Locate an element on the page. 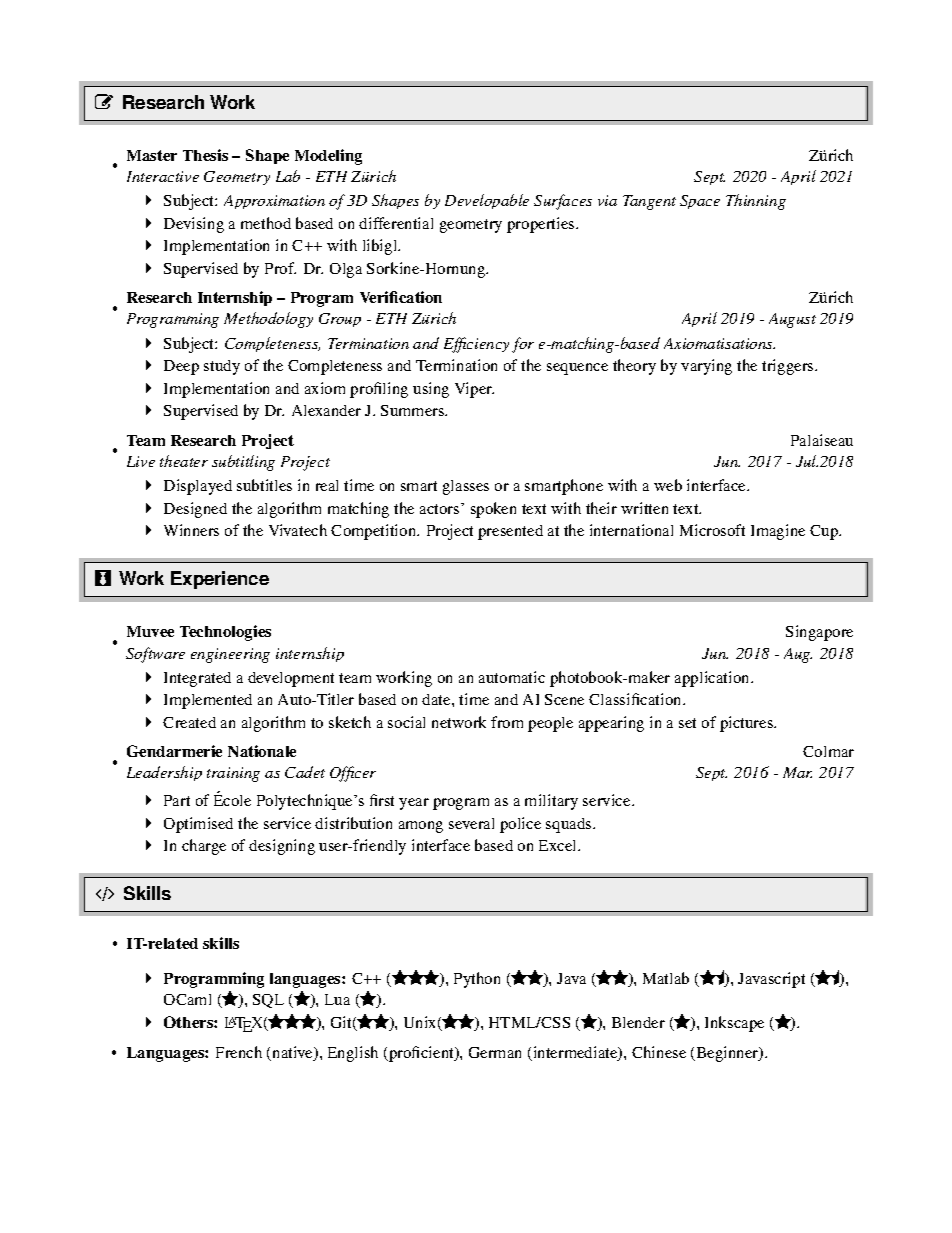 The image size is (952, 1233). study is located at coordinates (222, 367).
